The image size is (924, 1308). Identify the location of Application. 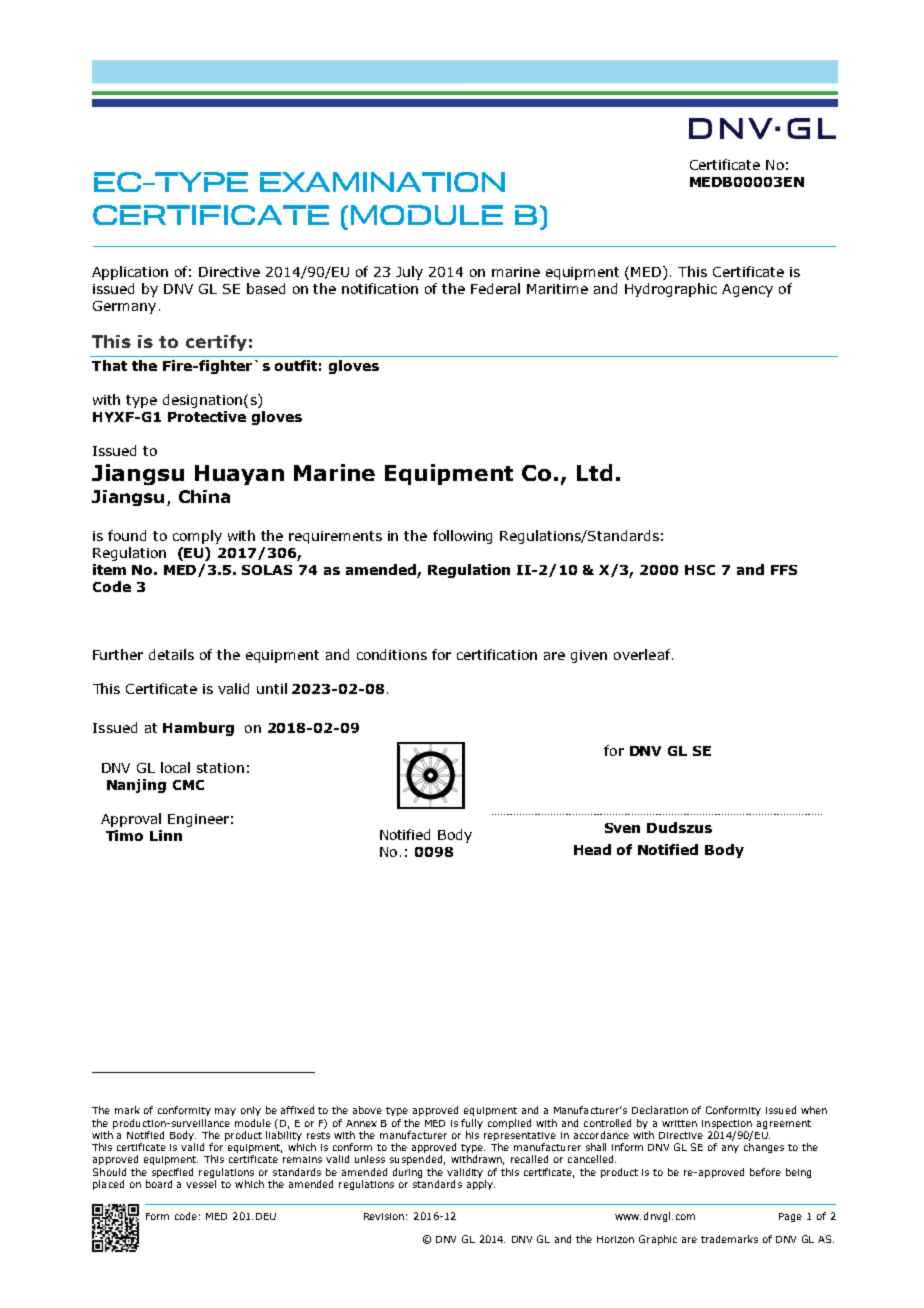
(130, 273).
